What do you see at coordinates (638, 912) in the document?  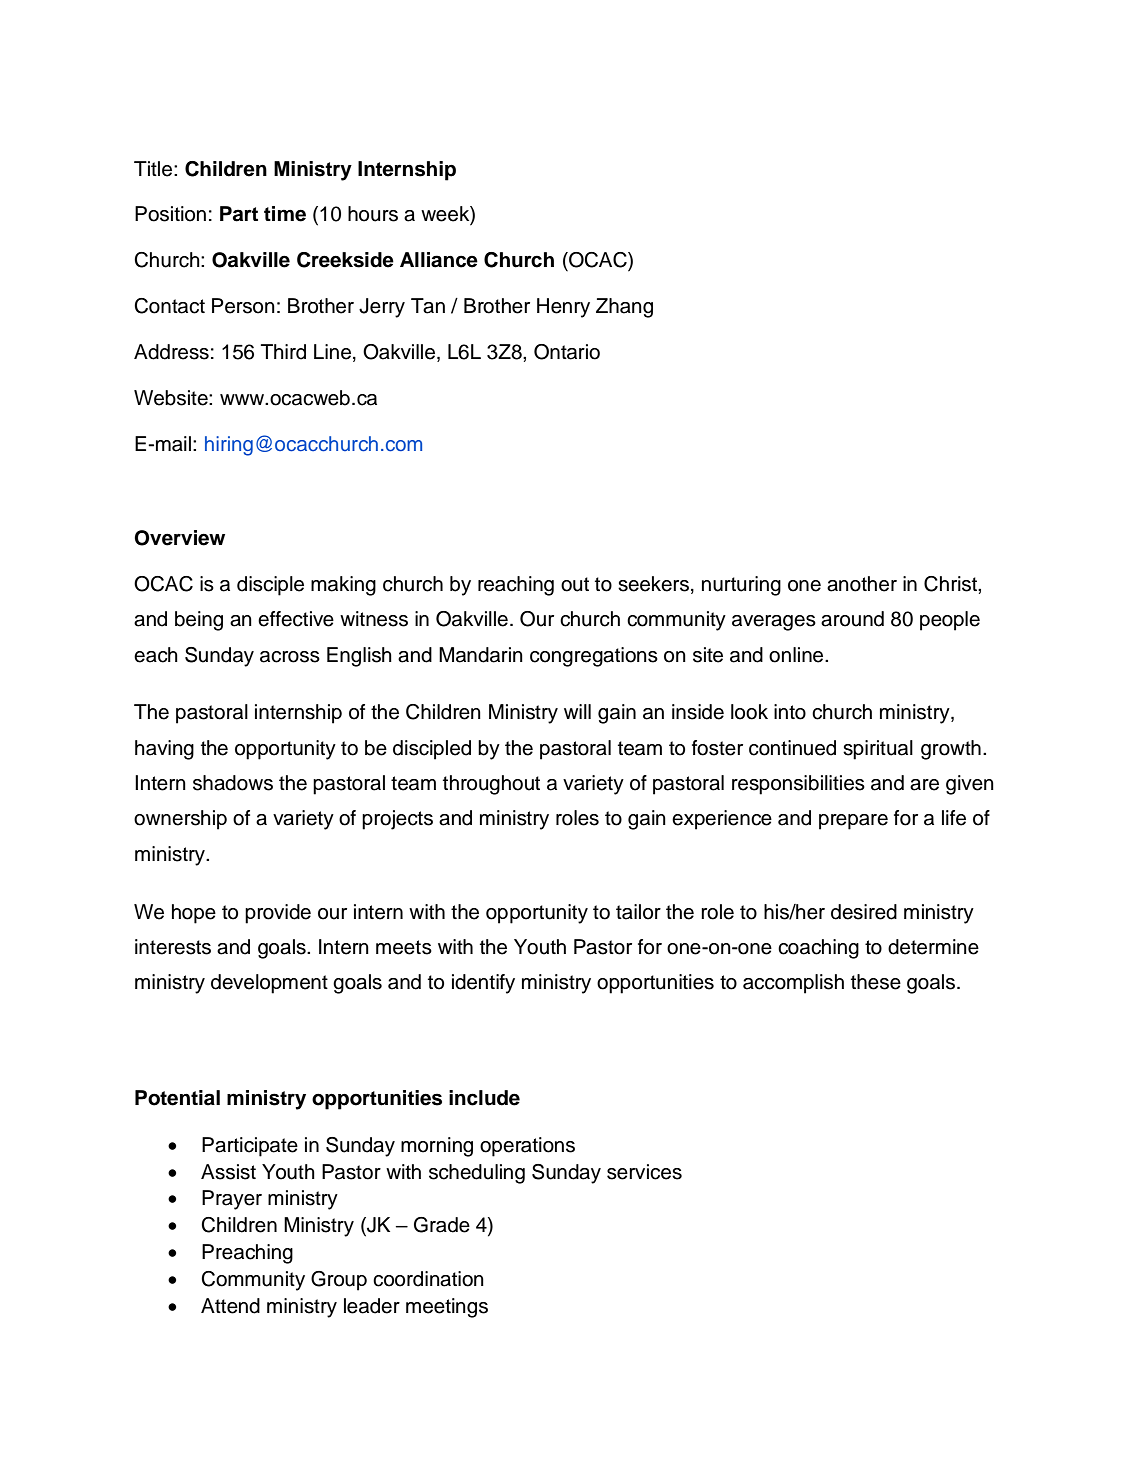 I see `tailor` at bounding box center [638, 912].
